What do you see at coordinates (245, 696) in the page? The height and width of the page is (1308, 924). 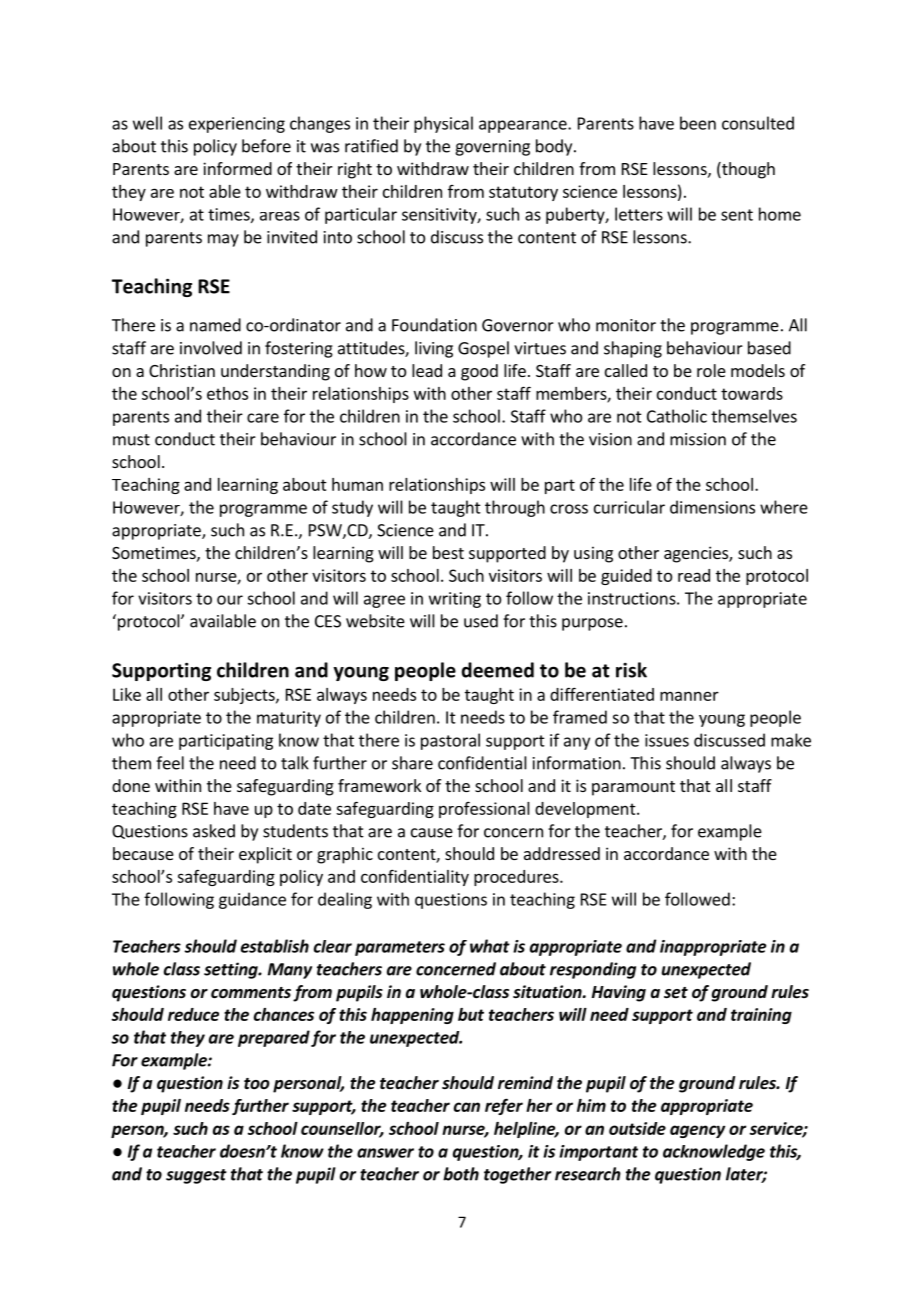 I see `subjects` at bounding box center [245, 696].
